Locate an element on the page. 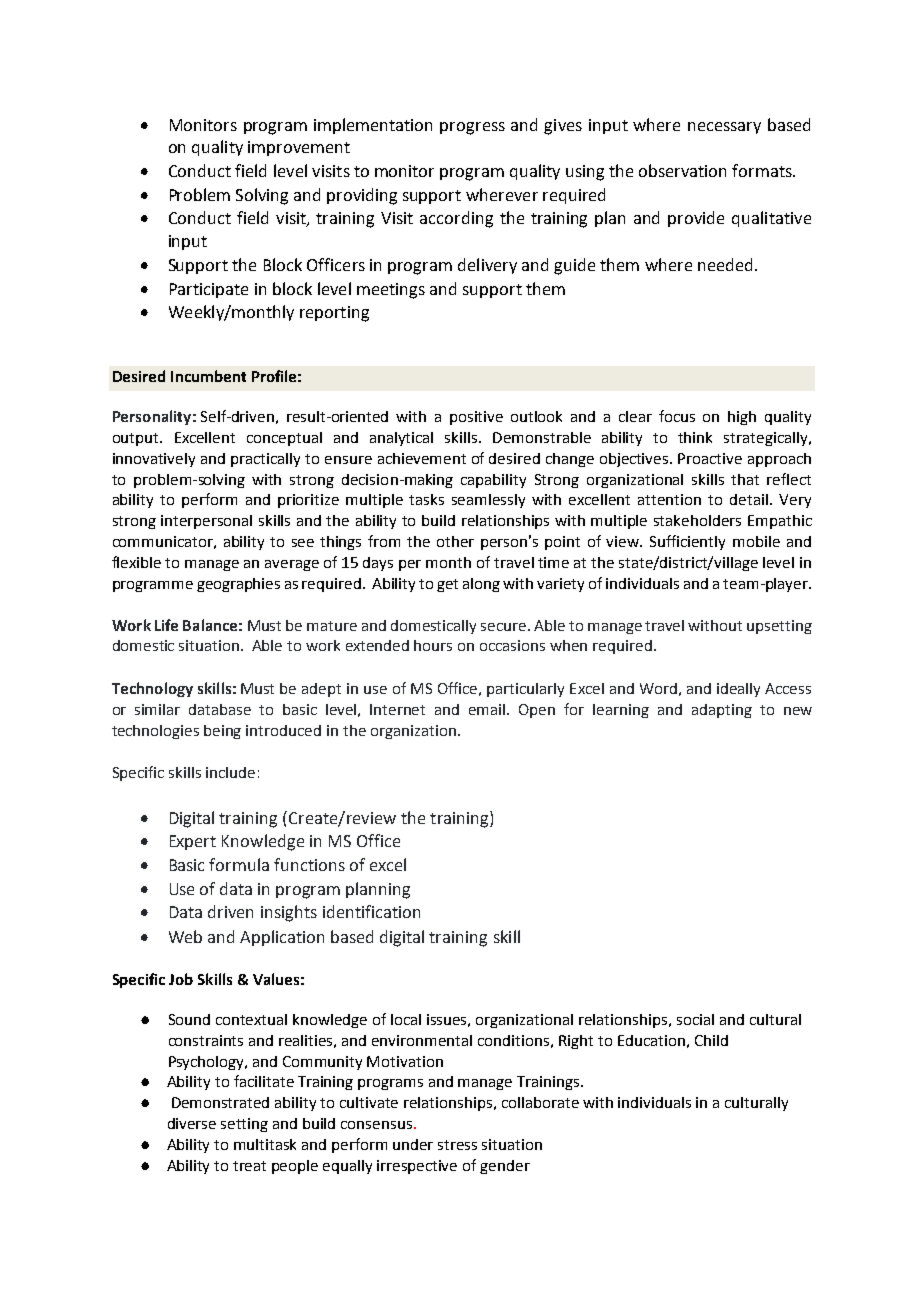  necessary is located at coordinates (724, 128).
